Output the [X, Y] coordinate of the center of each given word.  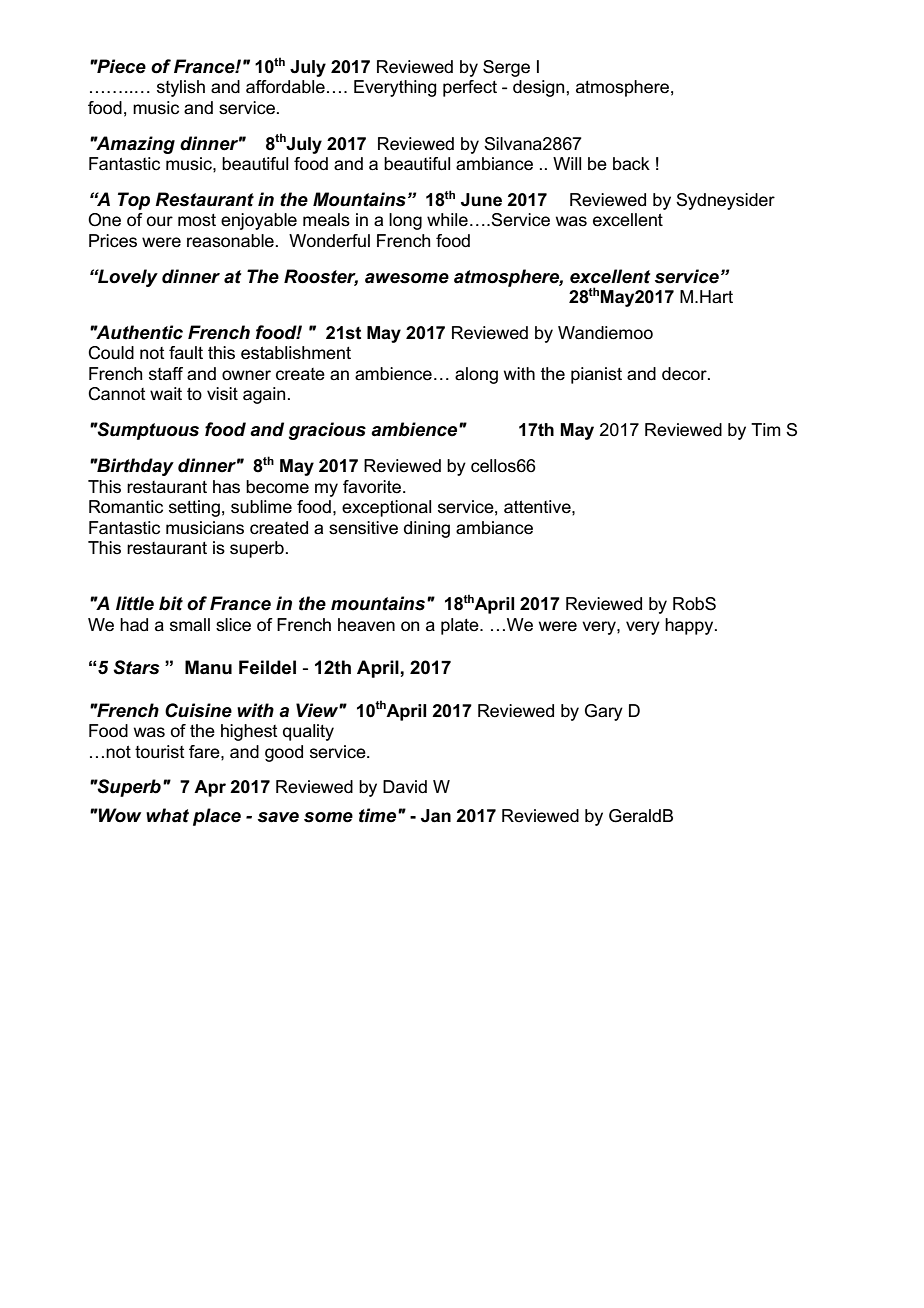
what [167, 815]
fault [186, 352]
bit [171, 603]
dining [427, 529]
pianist [596, 375]
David [405, 786]
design [540, 88]
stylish [181, 88]
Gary [604, 712]
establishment [296, 353]
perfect [470, 88]
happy [690, 626]
